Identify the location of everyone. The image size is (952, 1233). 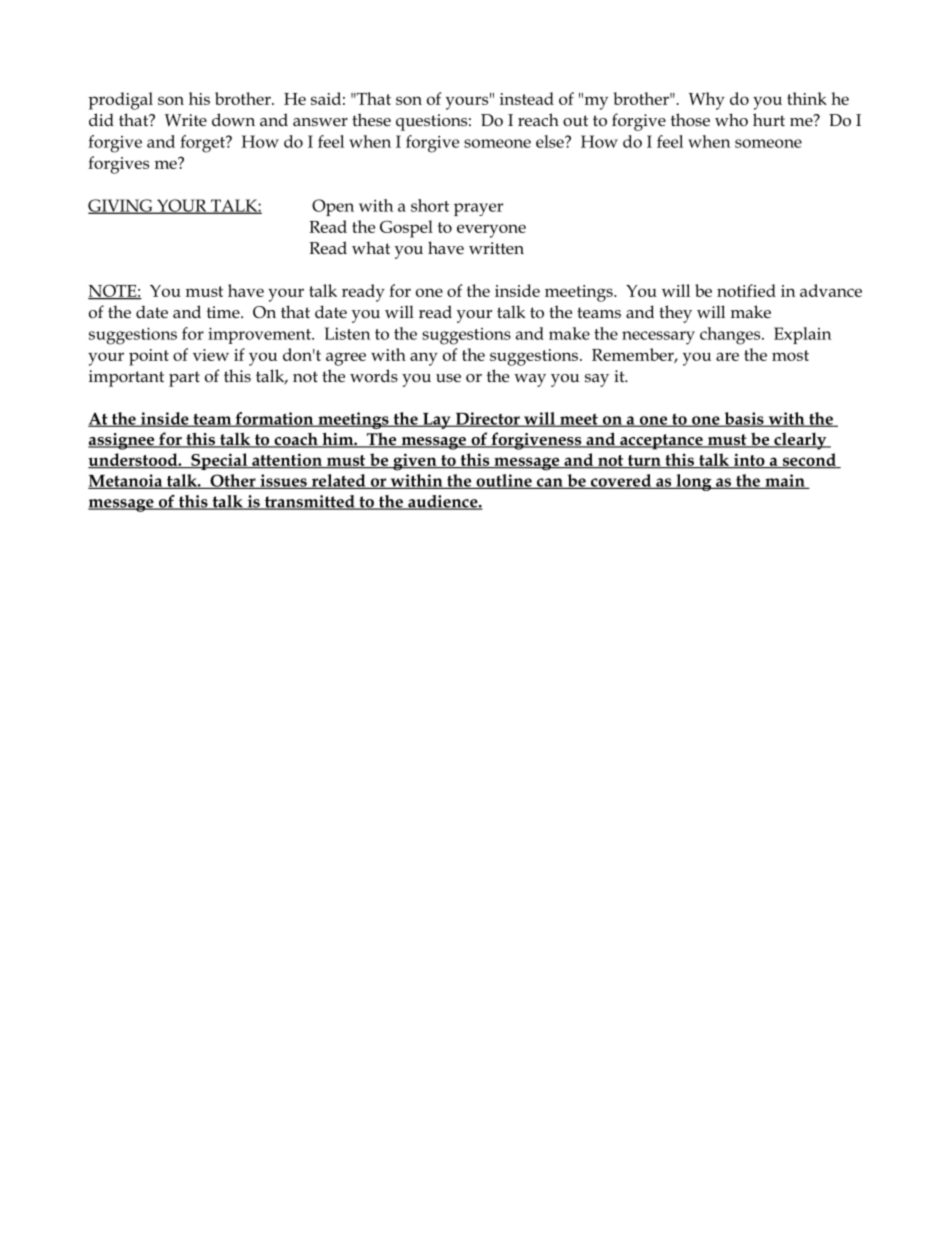
(491, 231).
